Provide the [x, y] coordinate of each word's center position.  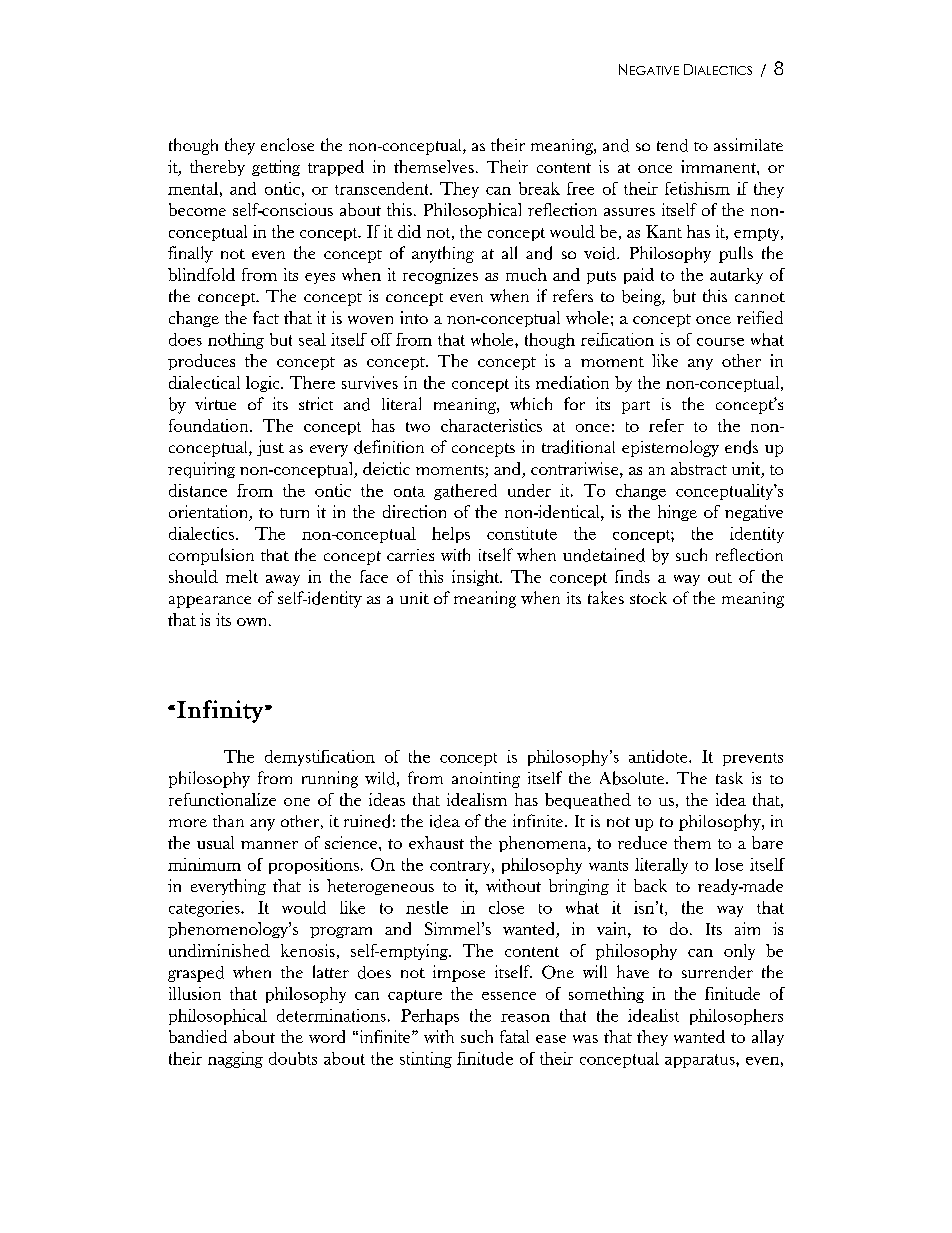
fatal [514, 1036]
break [539, 188]
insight [477, 578]
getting [276, 168]
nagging [235, 1060]
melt [242, 576]
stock [648, 598]
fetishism [697, 188]
